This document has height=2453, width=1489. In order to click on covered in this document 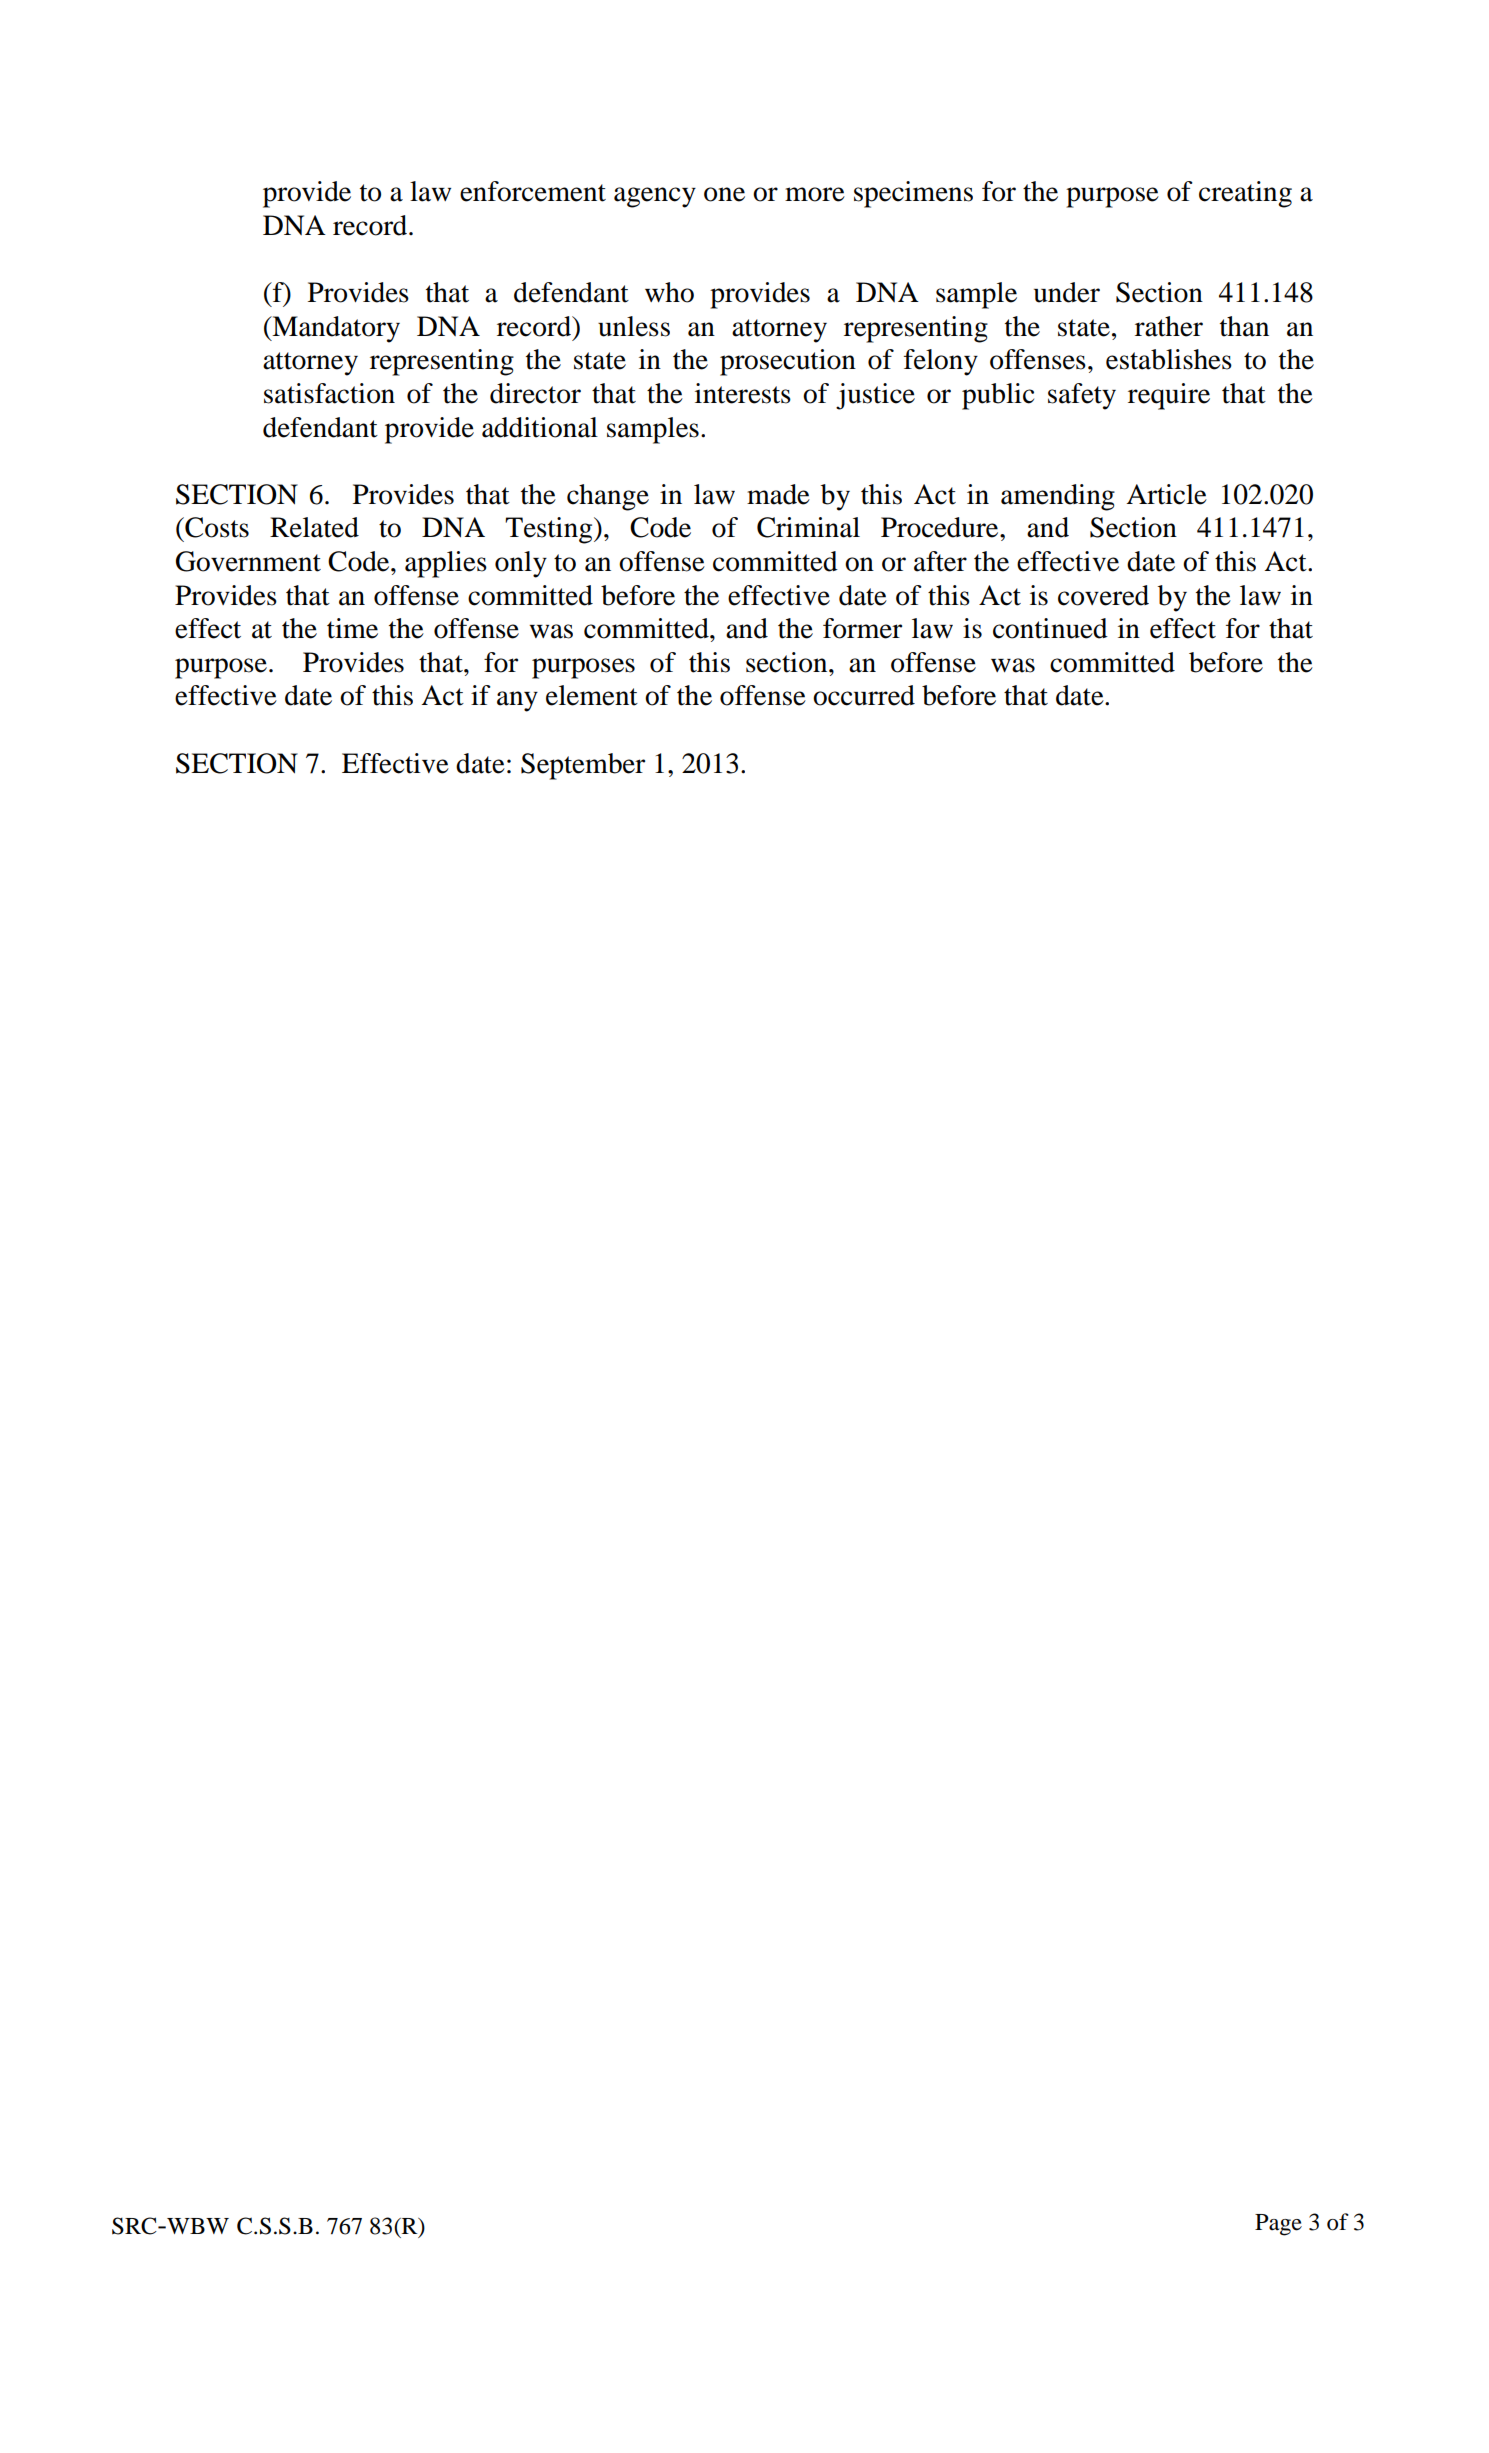, I will do `click(1103, 595)`.
